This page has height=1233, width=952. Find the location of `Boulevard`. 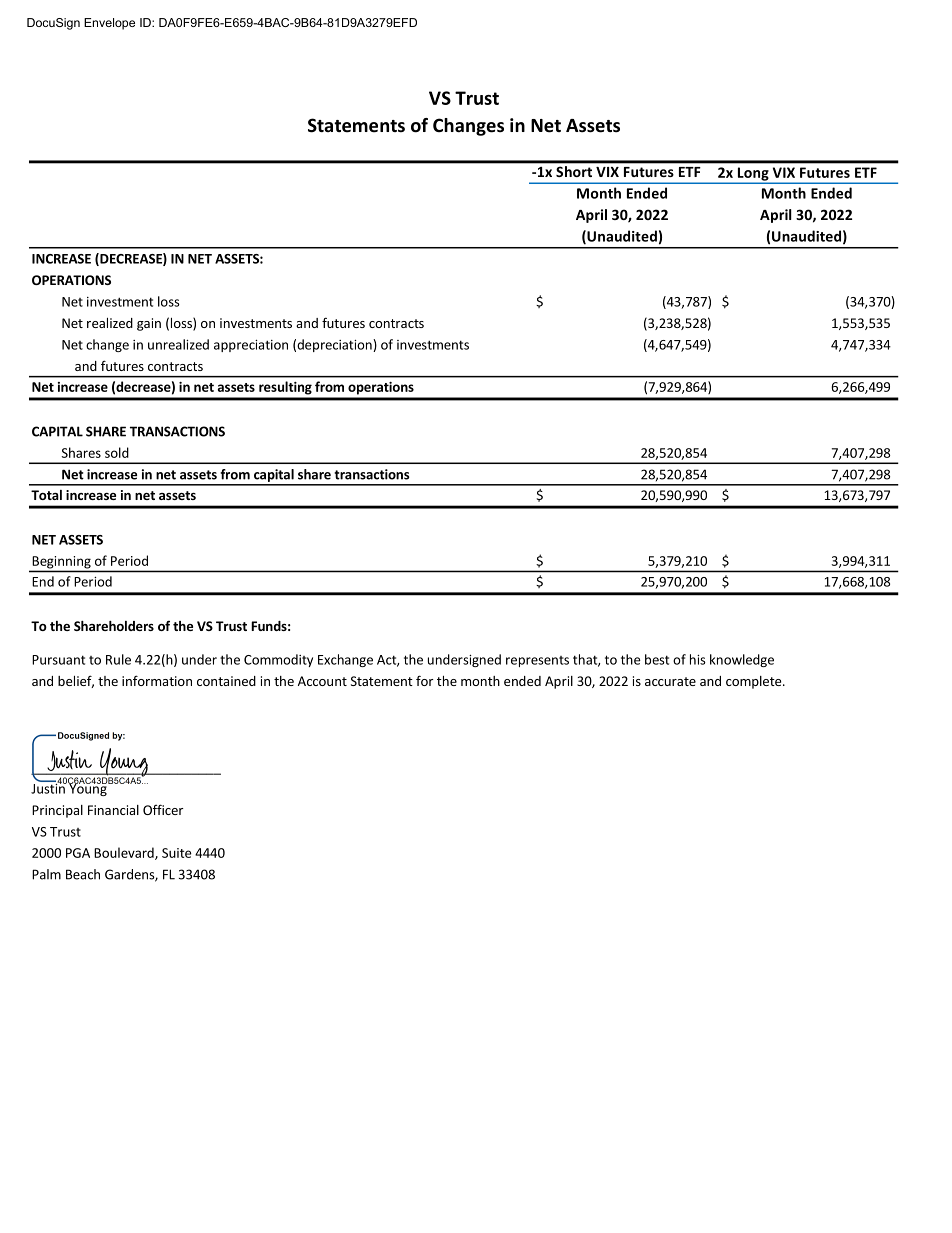

Boulevard is located at coordinates (125, 853).
